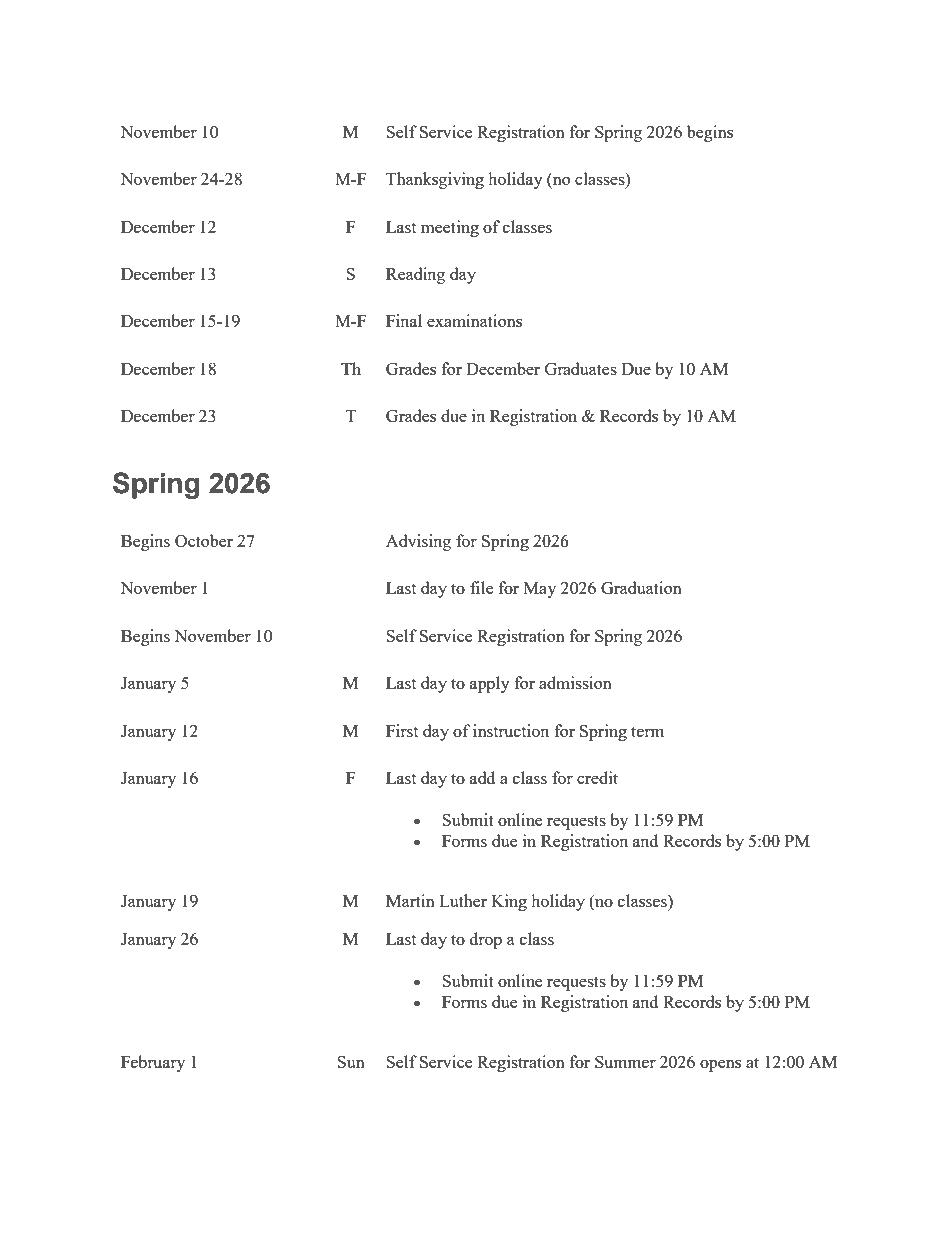 The image size is (952, 1233). What do you see at coordinates (415, 275) in the screenshot?
I see `Reading` at bounding box center [415, 275].
